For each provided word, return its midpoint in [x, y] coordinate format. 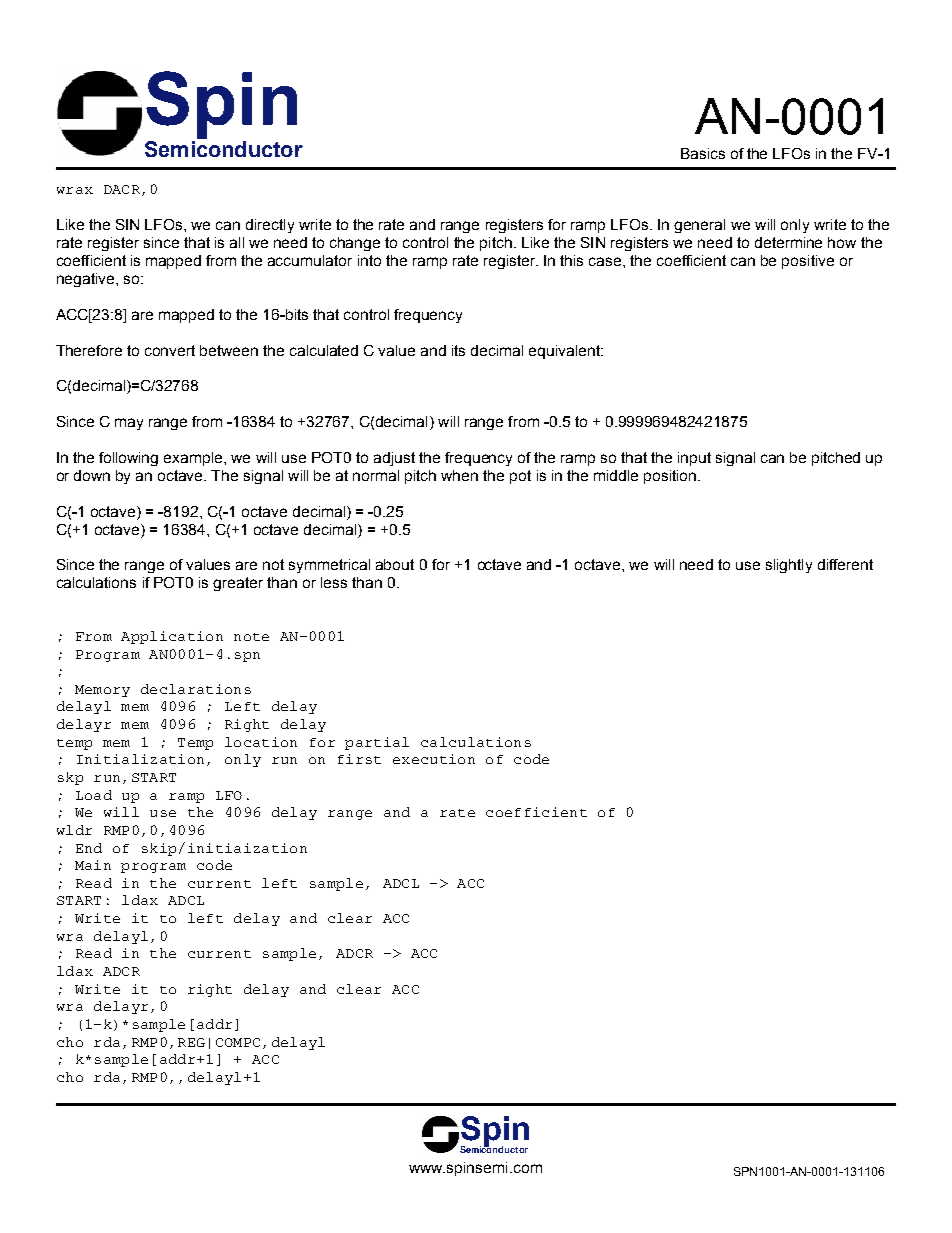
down [92, 475]
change [355, 244]
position [671, 477]
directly [270, 226]
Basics [703, 153]
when [459, 475]
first [359, 759]
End [89, 848]
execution [434, 759]
